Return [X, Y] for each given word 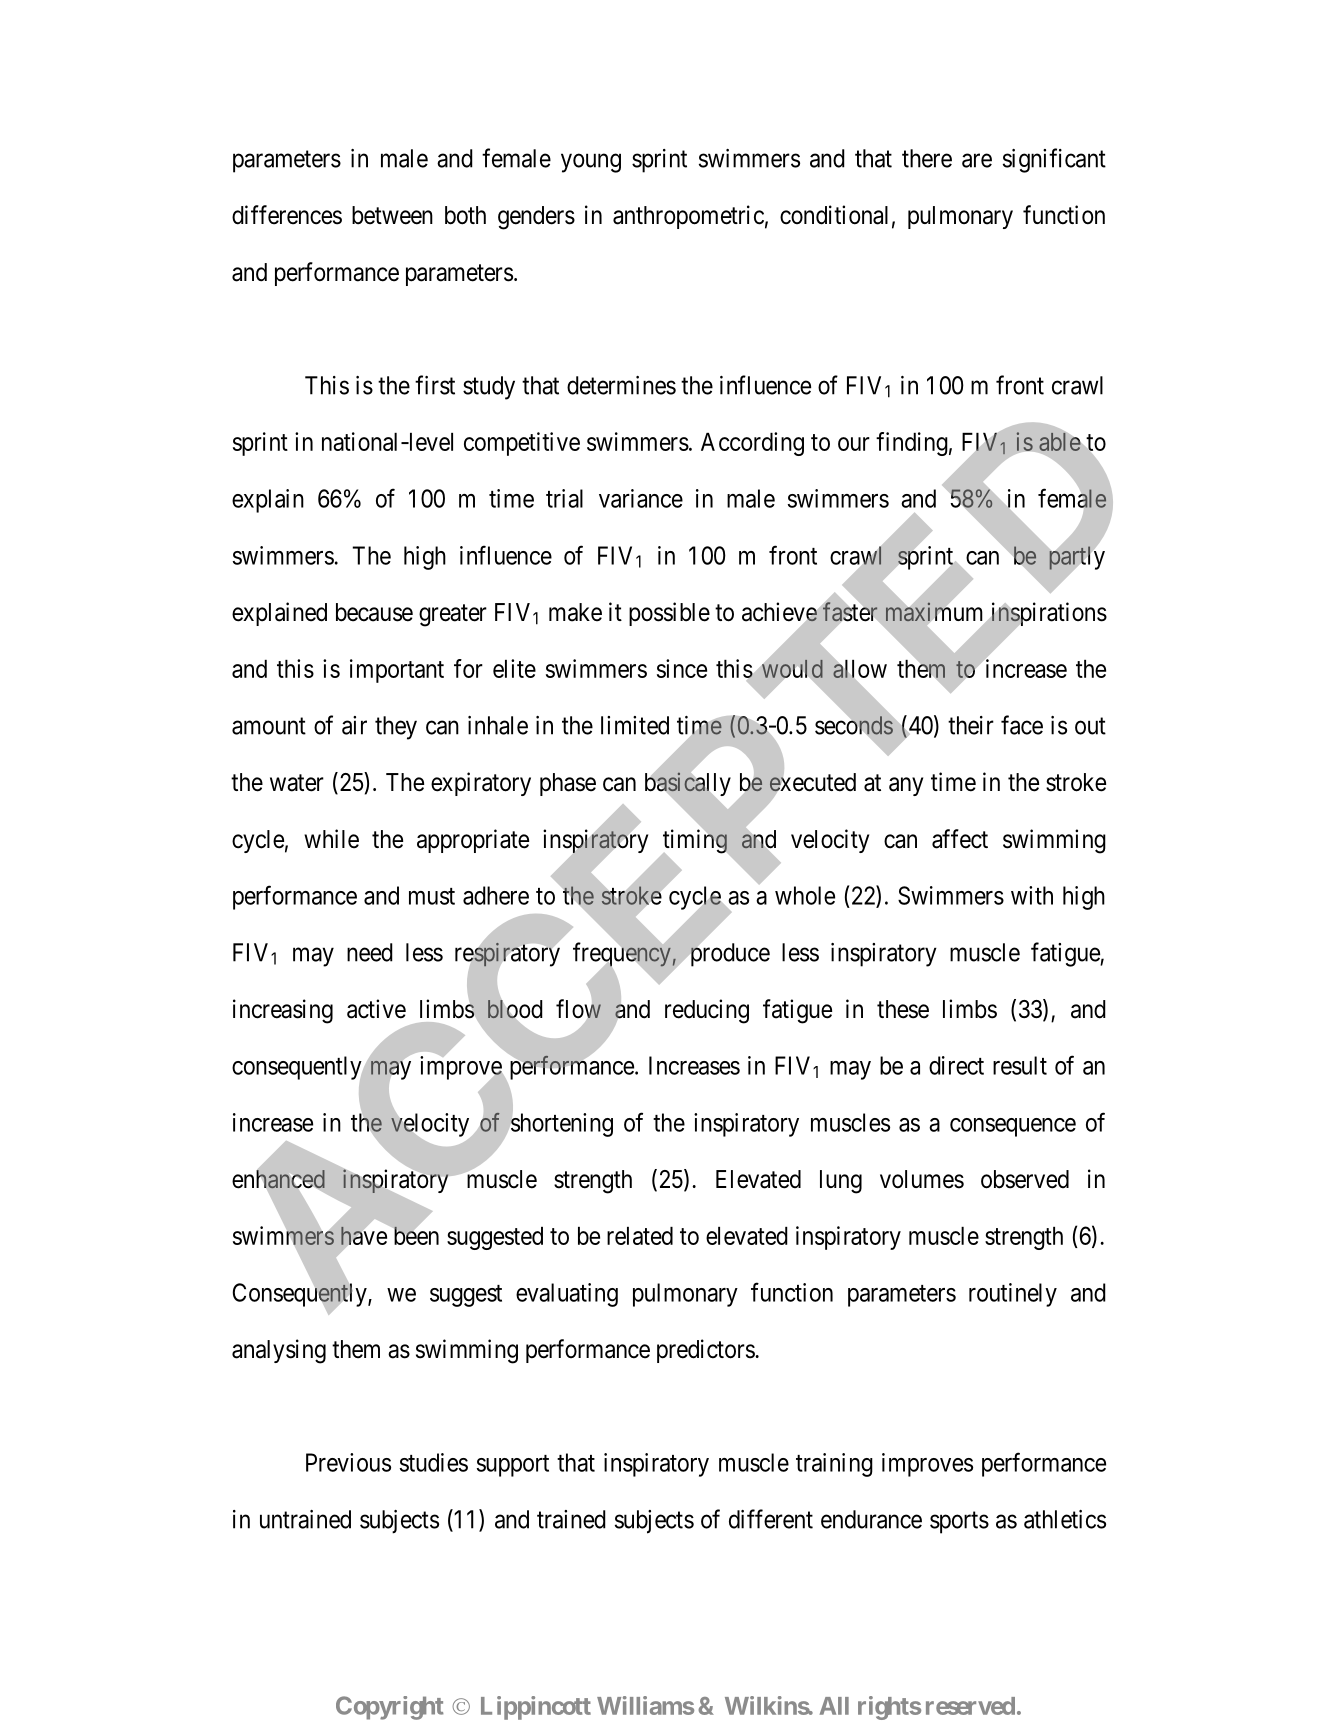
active [376, 1009]
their [971, 725]
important [397, 671]
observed [1025, 1179]
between [392, 215]
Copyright [390, 1708]
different [771, 1519]
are [977, 161]
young [591, 163]
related [640, 1236]
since [682, 668]
